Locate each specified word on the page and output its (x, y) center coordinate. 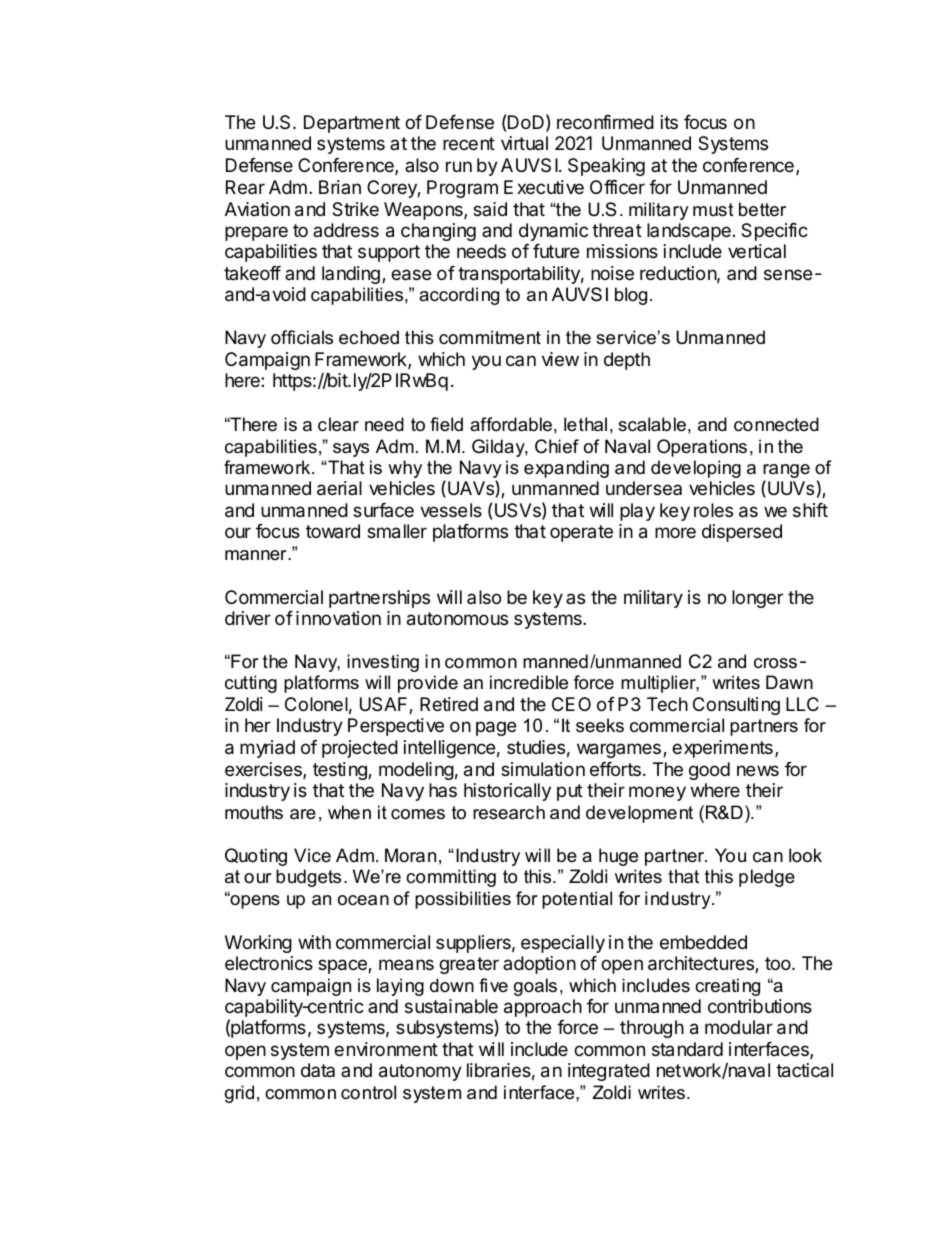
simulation (543, 769)
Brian (340, 187)
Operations (702, 448)
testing (341, 771)
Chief (557, 446)
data (318, 1070)
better (762, 209)
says (351, 450)
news (758, 770)
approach (543, 1008)
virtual (524, 143)
